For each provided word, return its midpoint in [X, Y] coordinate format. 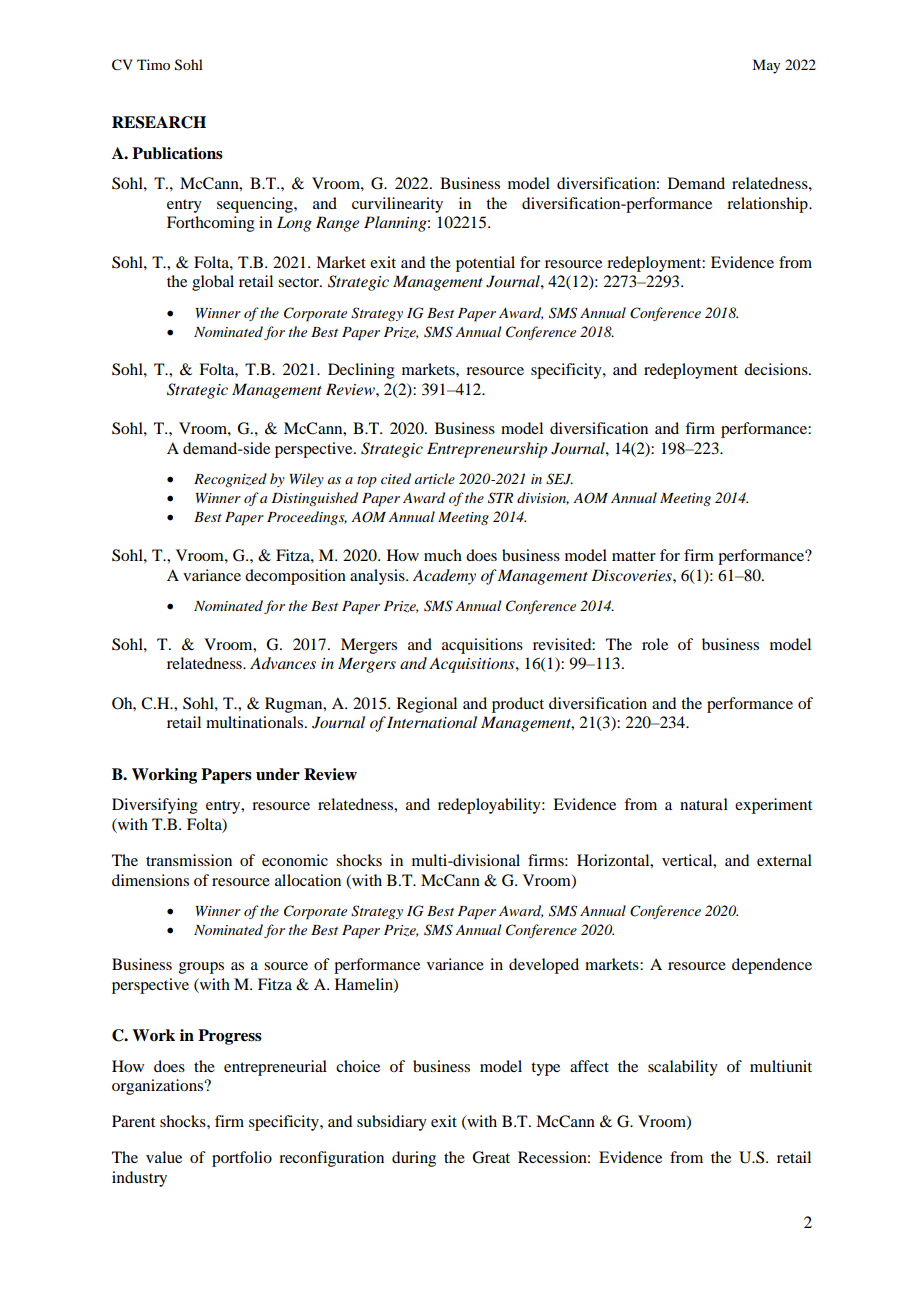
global [213, 283]
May [766, 66]
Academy [444, 577]
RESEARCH [159, 122]
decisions [777, 369]
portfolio [242, 1159]
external [784, 860]
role [655, 644]
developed [544, 966]
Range [337, 224]
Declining [361, 371]
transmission [189, 860]
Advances [283, 663]
